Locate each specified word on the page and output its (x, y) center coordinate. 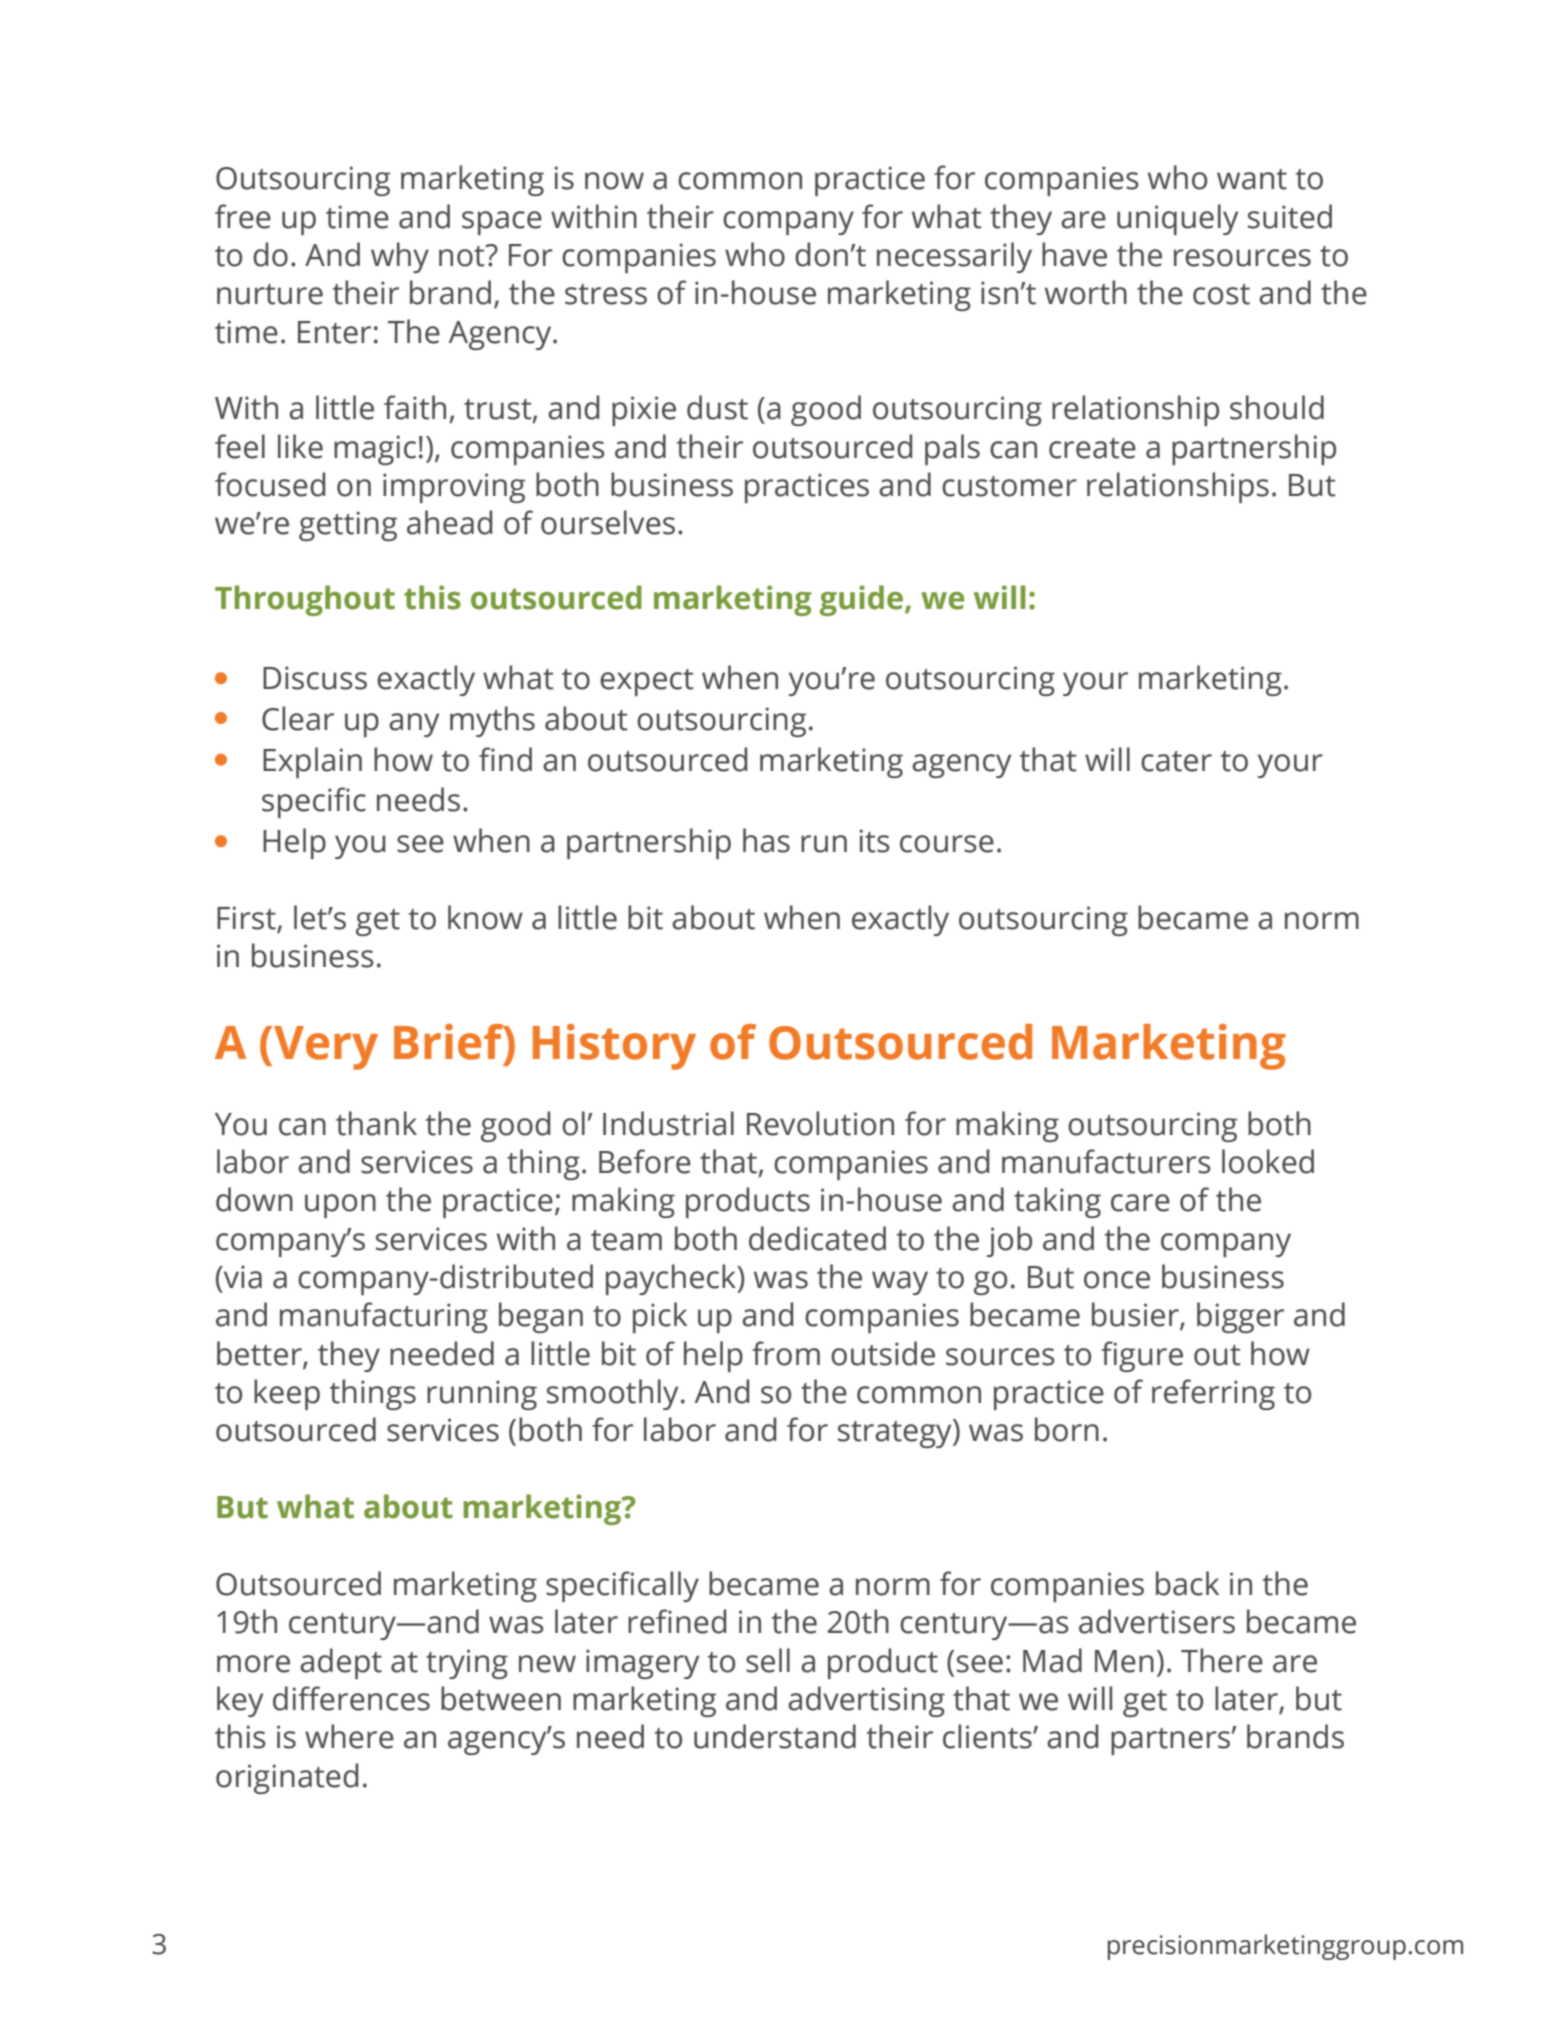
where (349, 1736)
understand (775, 1736)
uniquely (1177, 219)
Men (1124, 1661)
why (400, 257)
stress (606, 294)
